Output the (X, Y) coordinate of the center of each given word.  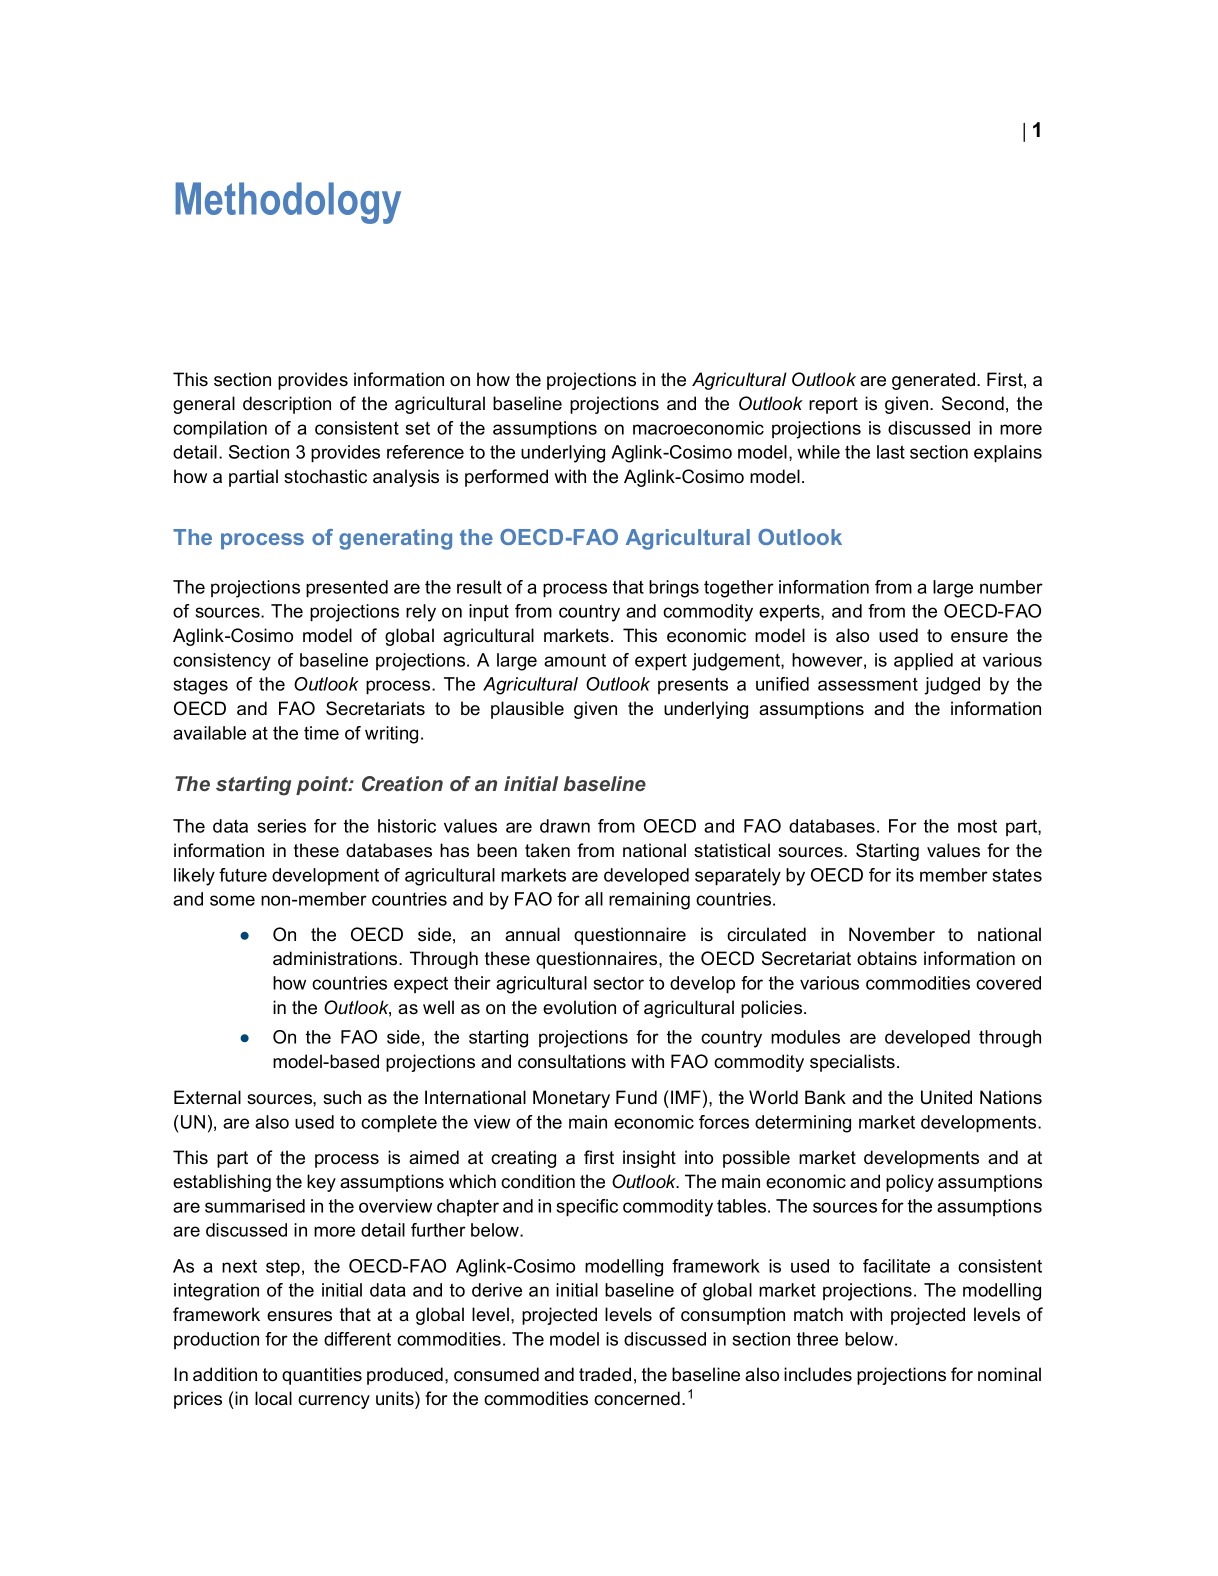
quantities (322, 1376)
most (977, 826)
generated (933, 381)
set (418, 428)
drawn (565, 826)
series (282, 826)
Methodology (288, 203)
